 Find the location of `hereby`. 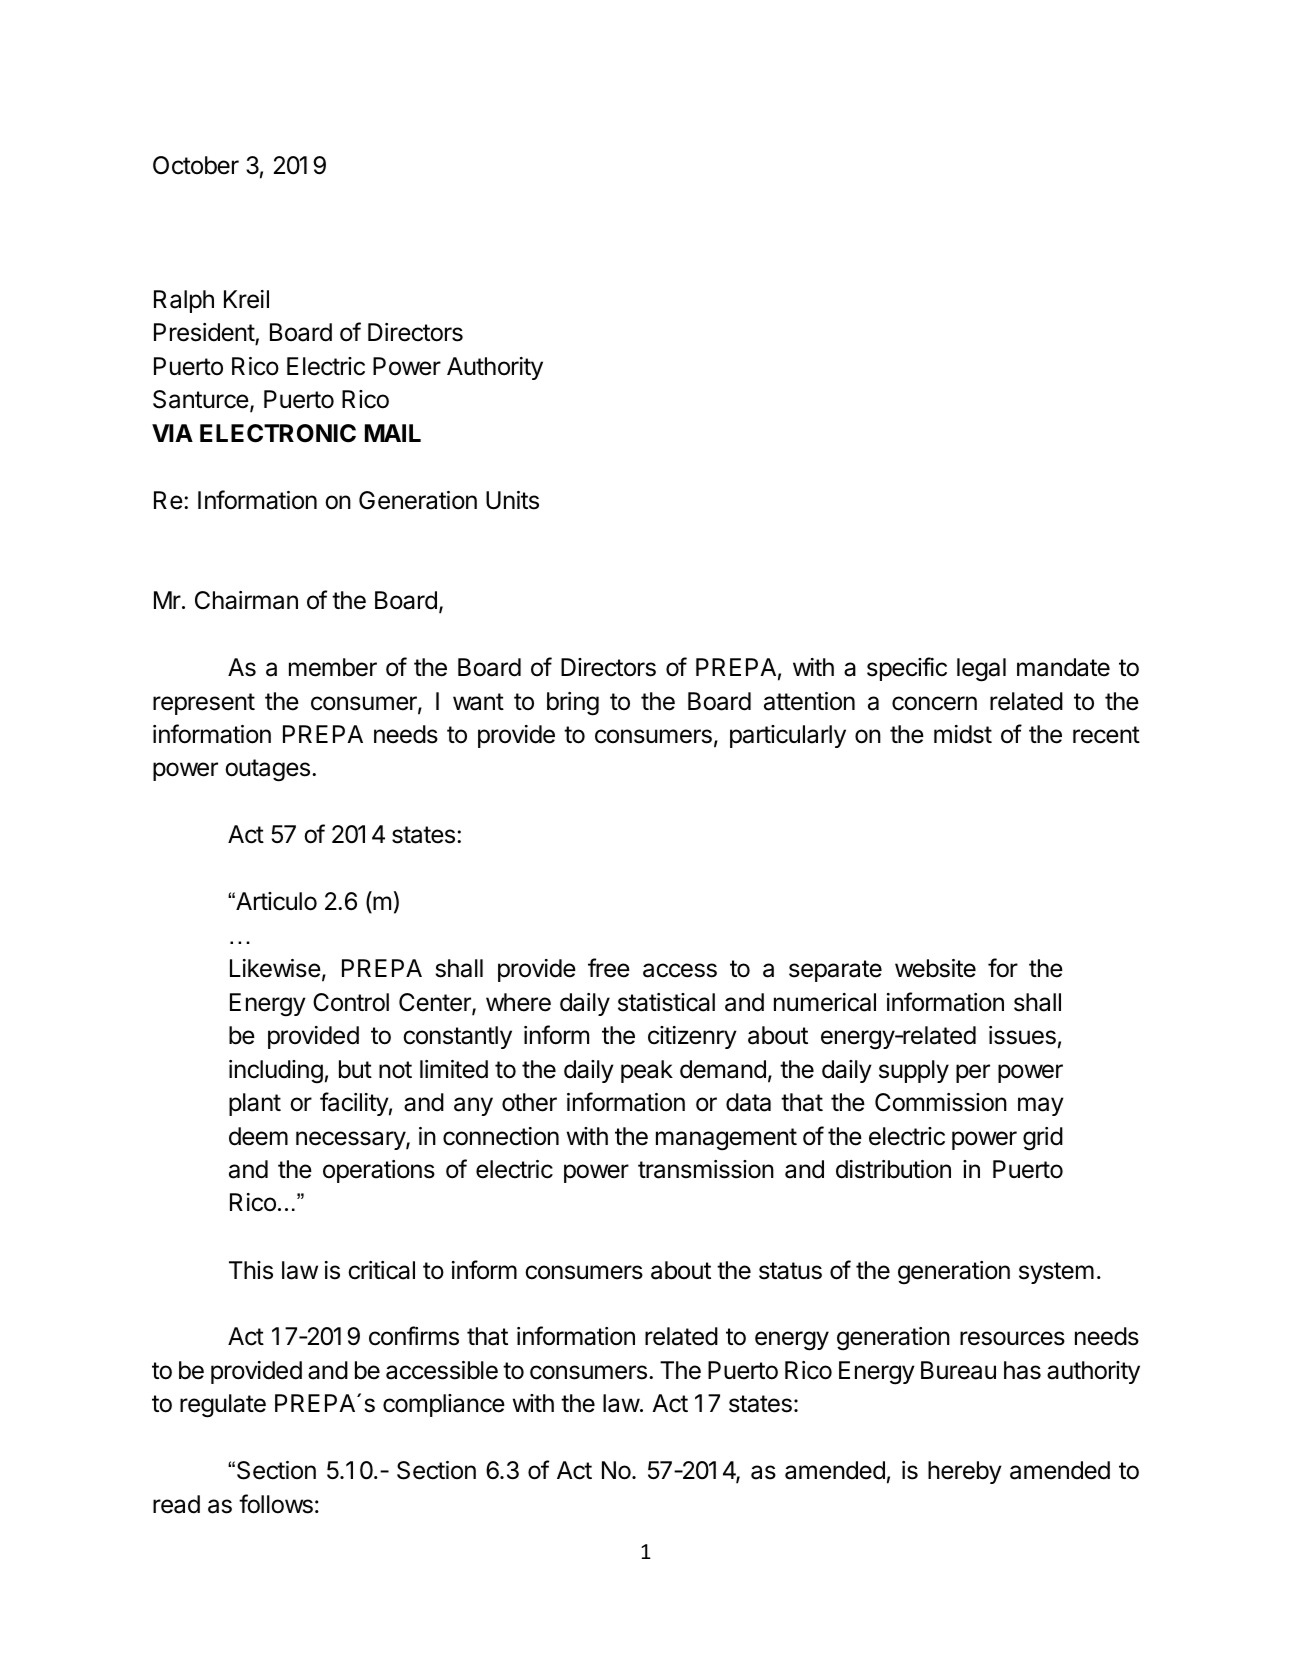

hereby is located at coordinates (965, 1472).
